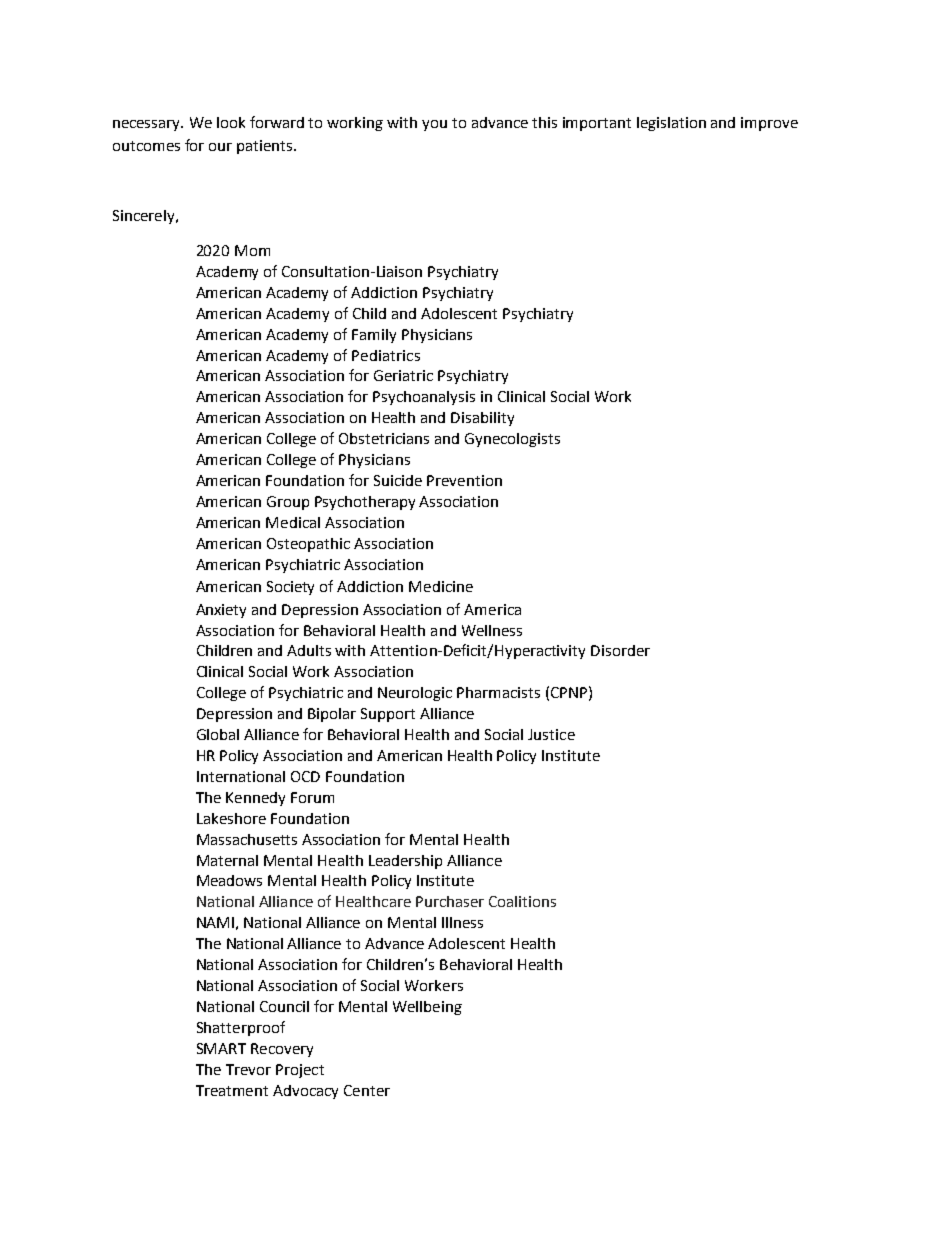 The image size is (952, 1233). I want to click on Gynecologists, so click(512, 440).
